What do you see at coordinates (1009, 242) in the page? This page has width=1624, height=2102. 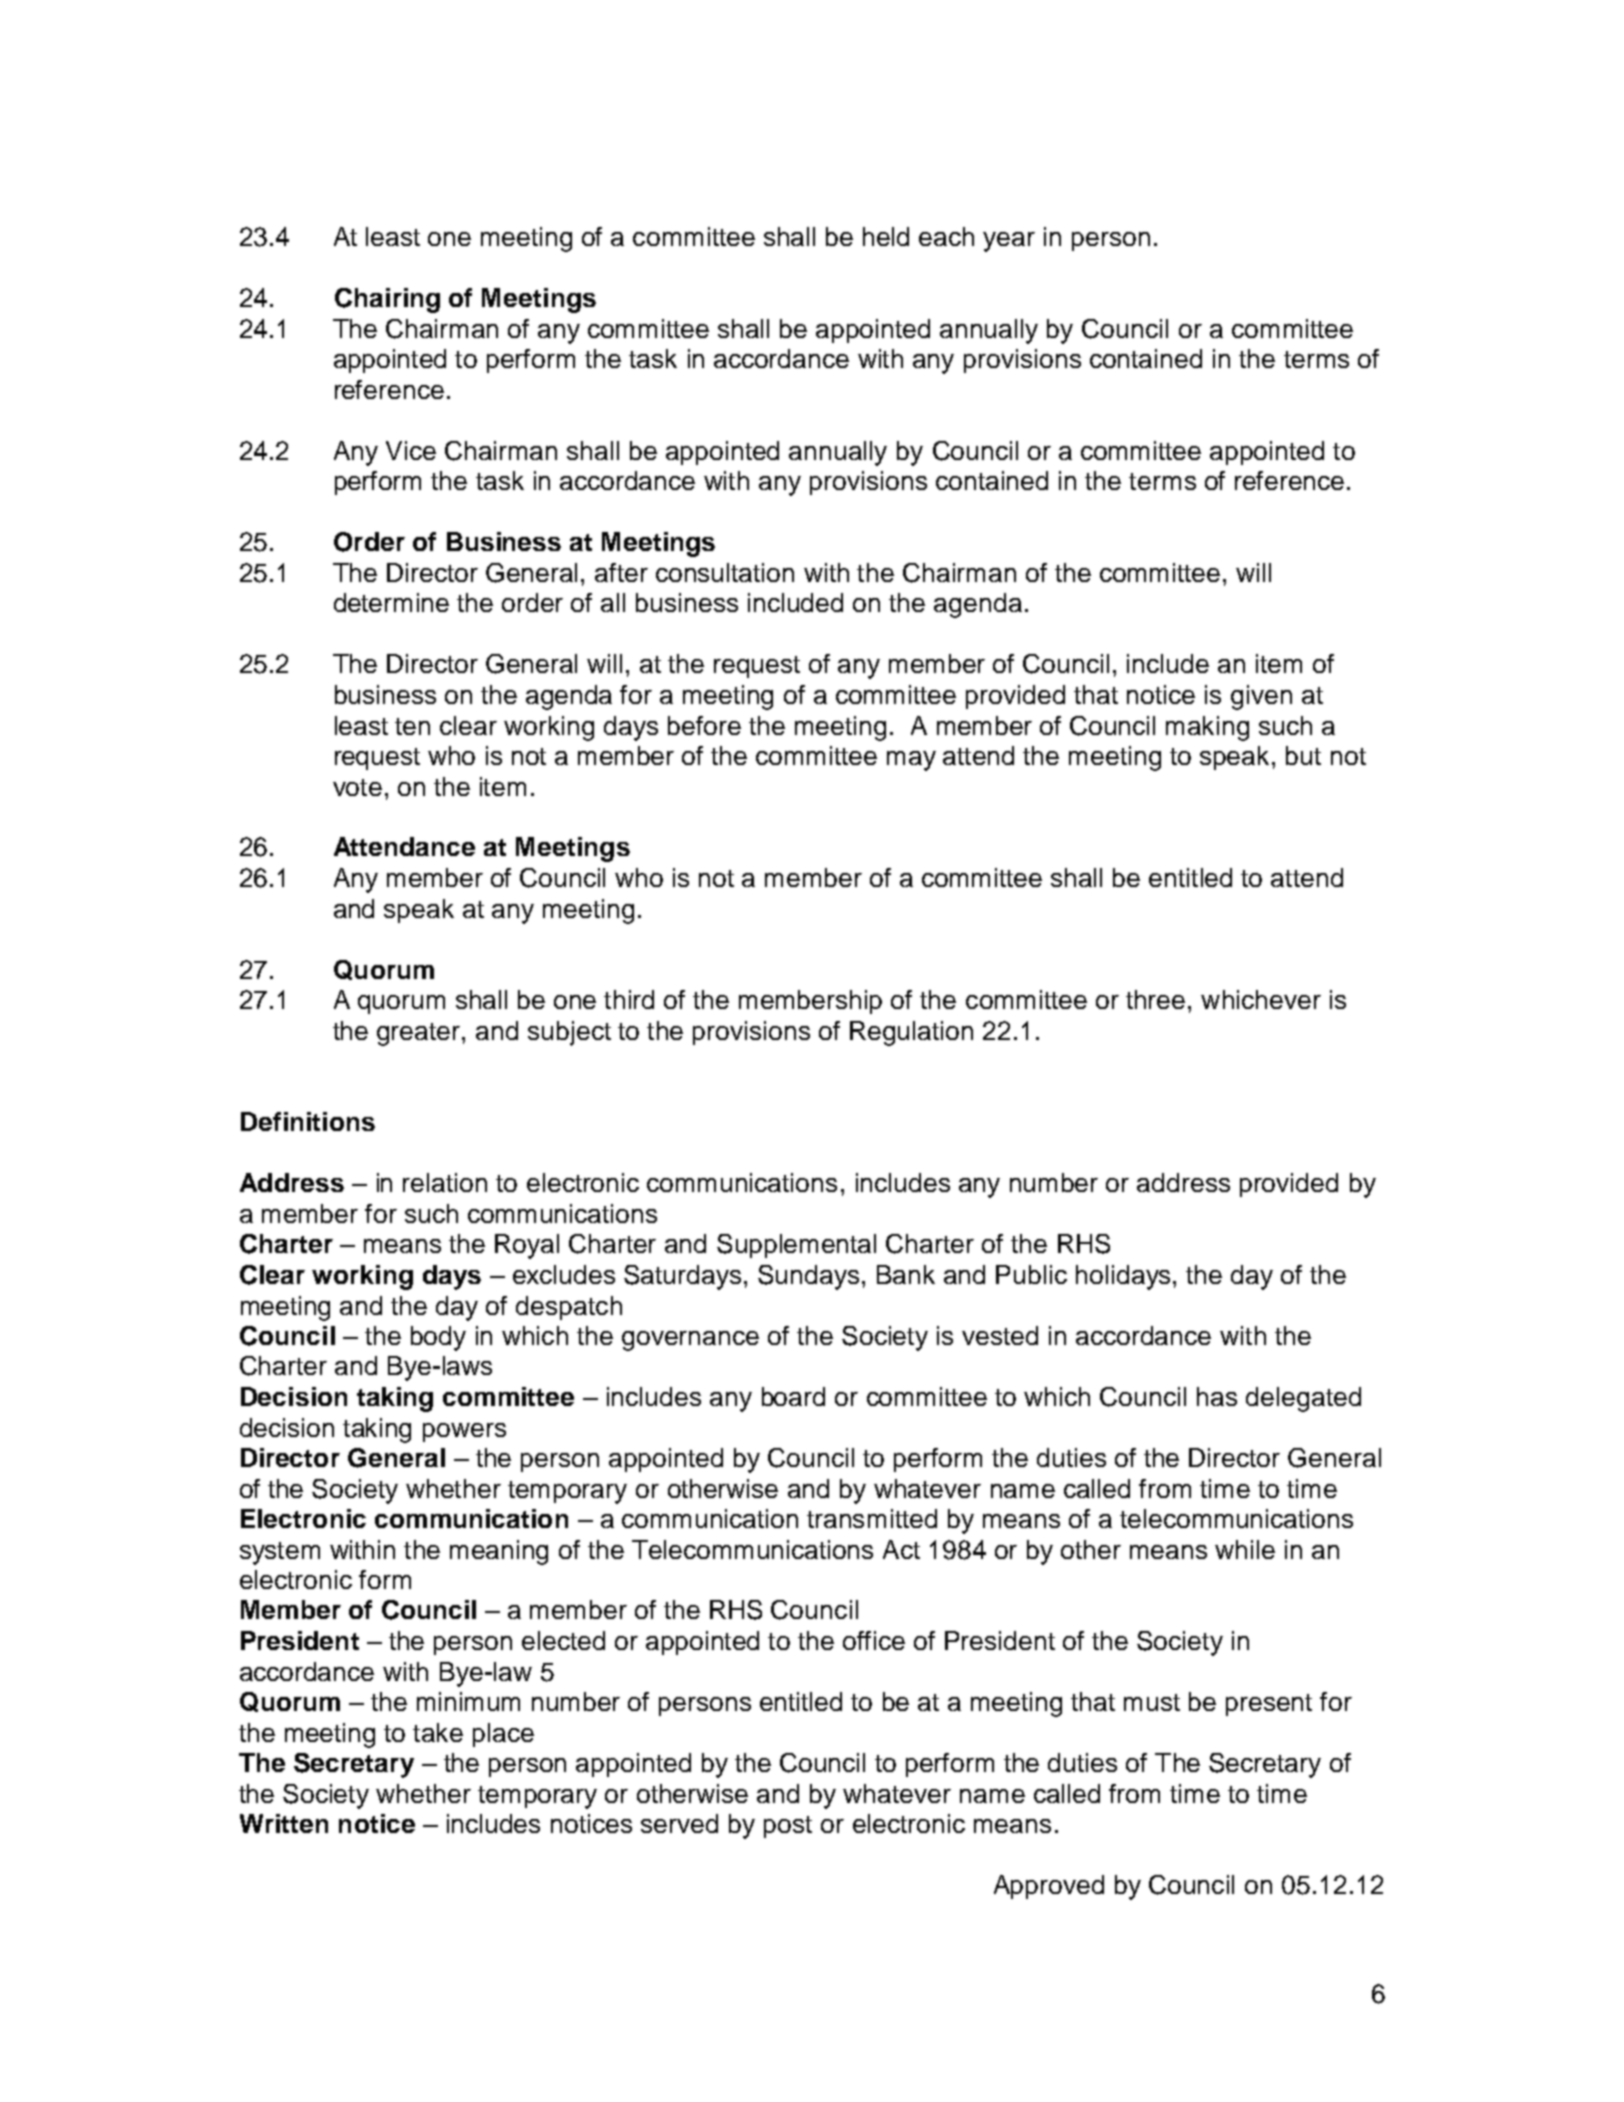 I see `year` at bounding box center [1009, 242].
